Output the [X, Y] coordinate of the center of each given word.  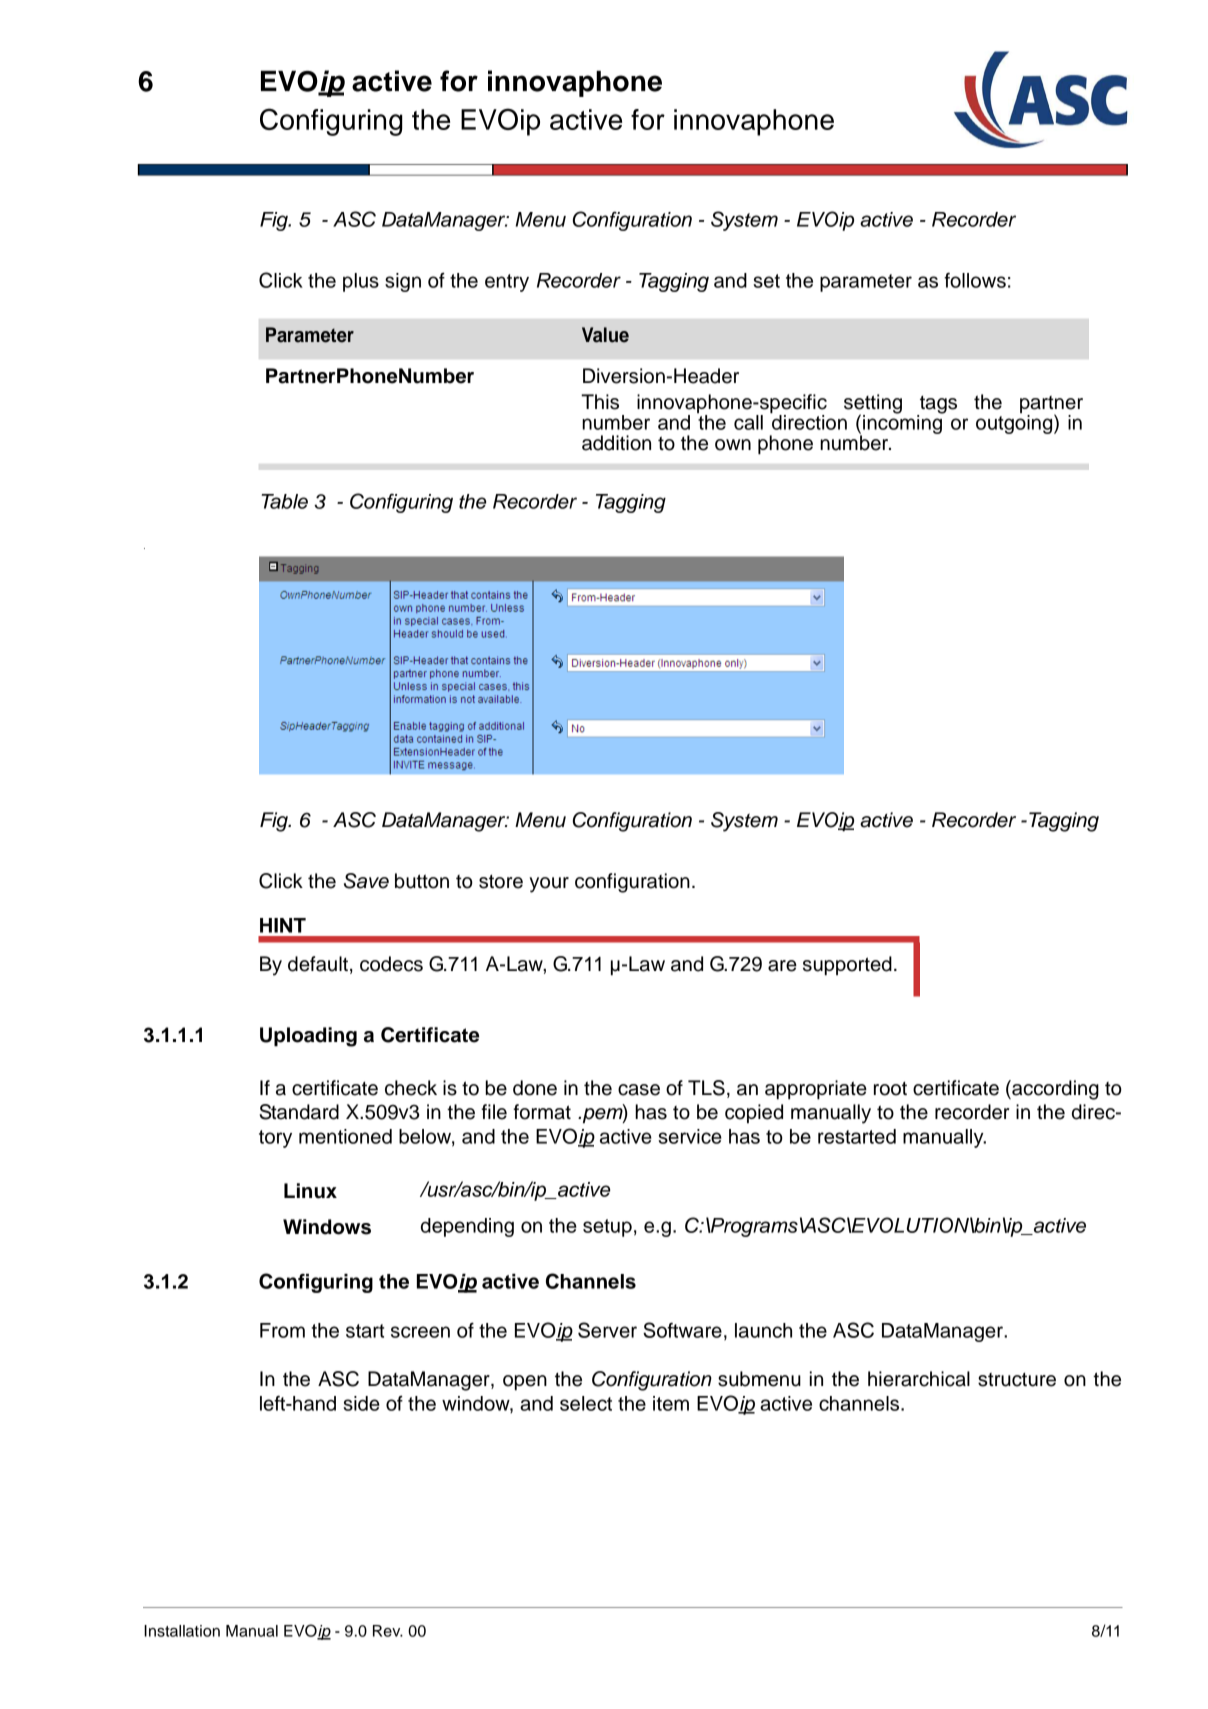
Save [366, 881]
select [586, 1403]
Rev [388, 1631]
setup [607, 1228]
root [890, 1089]
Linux [310, 1191]
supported [847, 966]
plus [361, 282]
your [549, 885]
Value [605, 335]
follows [975, 280]
